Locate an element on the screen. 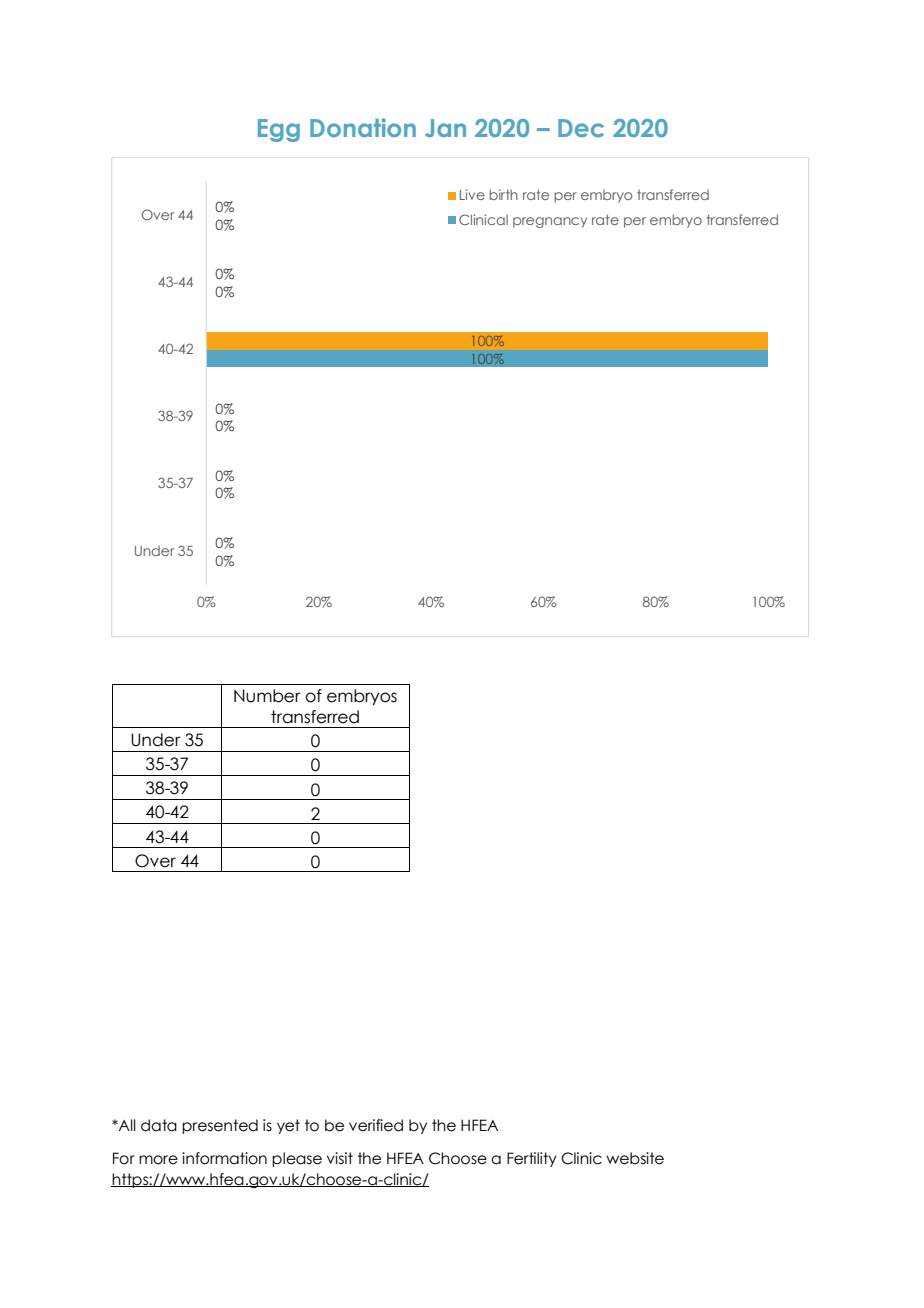 This screenshot has width=924, height=1308. verified is located at coordinates (376, 1125).
